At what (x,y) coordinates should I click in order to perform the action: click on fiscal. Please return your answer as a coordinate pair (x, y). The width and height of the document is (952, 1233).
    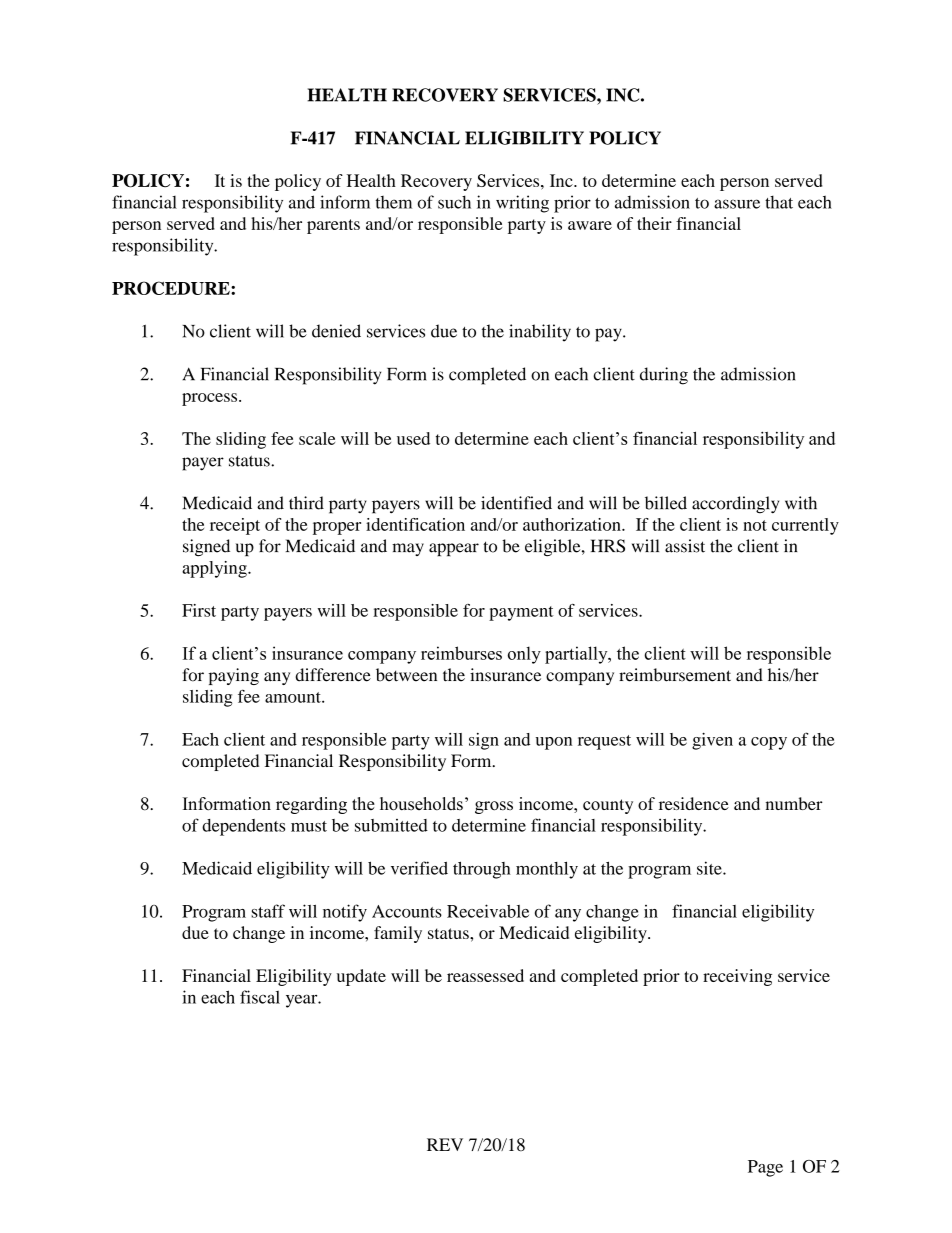
    Looking at the image, I should click on (260, 997).
